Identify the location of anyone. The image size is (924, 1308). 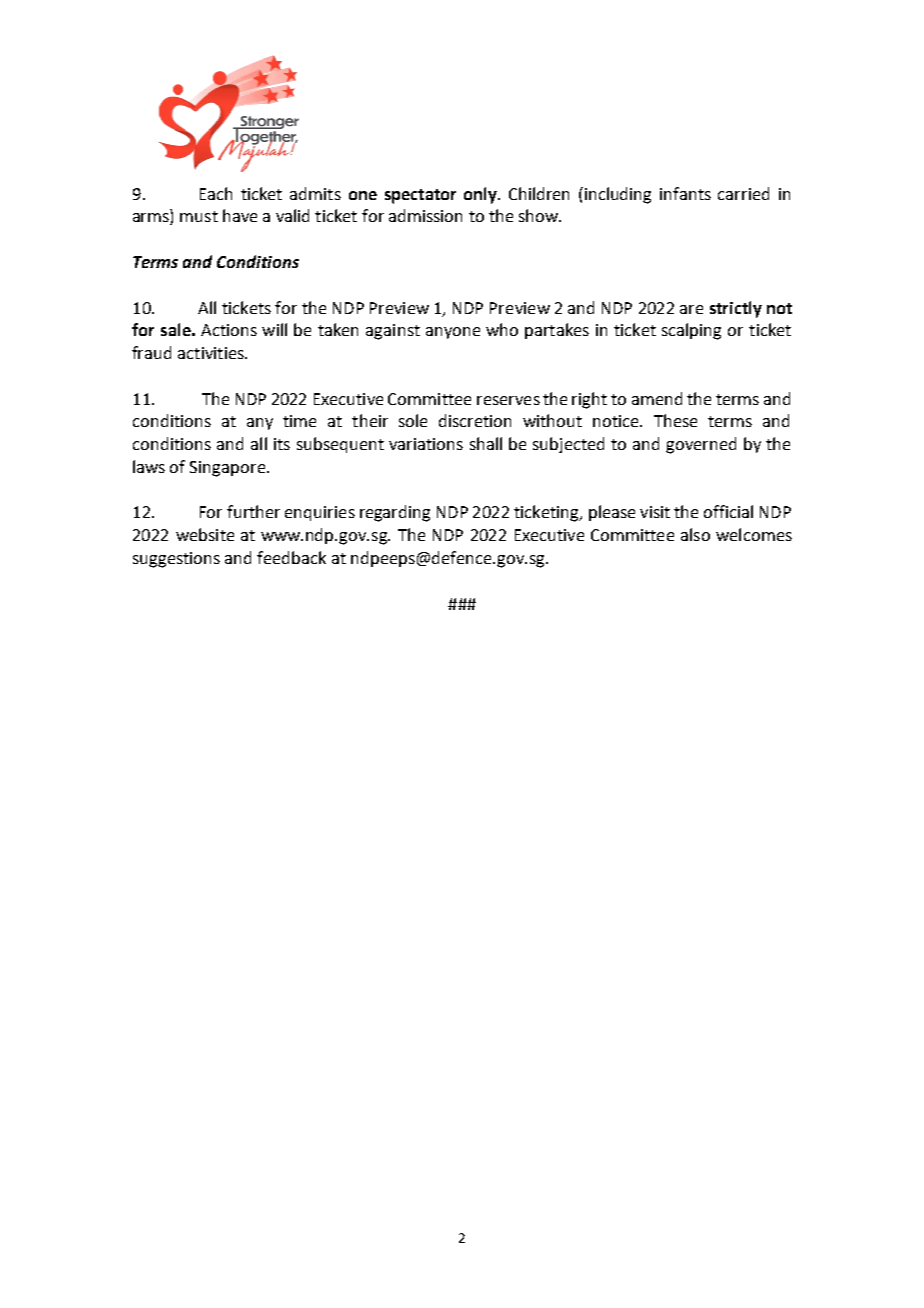
(453, 333).
